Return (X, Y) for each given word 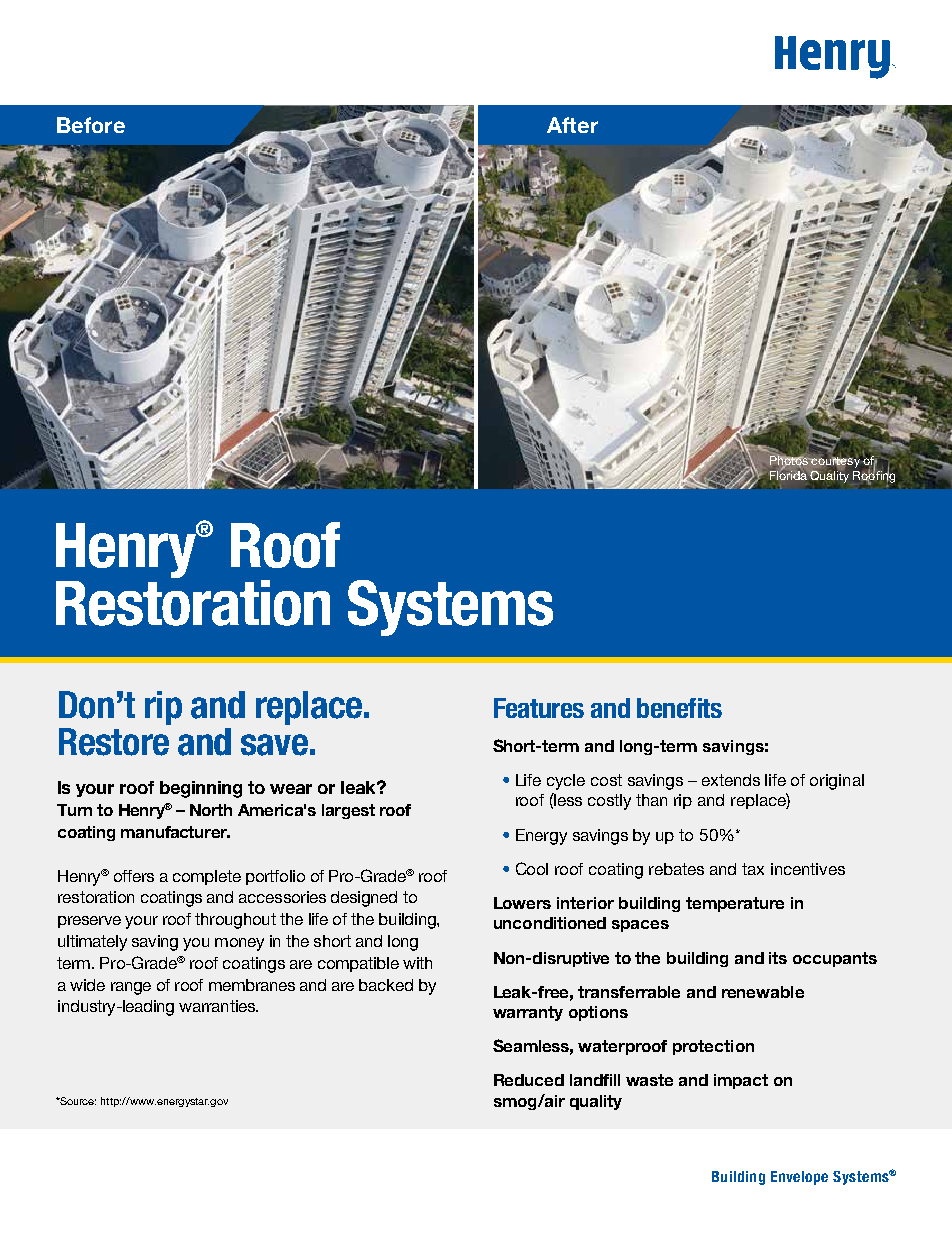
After (572, 125)
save (274, 745)
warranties (218, 1006)
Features (539, 708)
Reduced (529, 1080)
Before (91, 125)
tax (753, 869)
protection (713, 1047)
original (837, 782)
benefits (679, 708)
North (211, 810)
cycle (566, 782)
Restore (114, 742)
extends (731, 780)
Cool (532, 868)
